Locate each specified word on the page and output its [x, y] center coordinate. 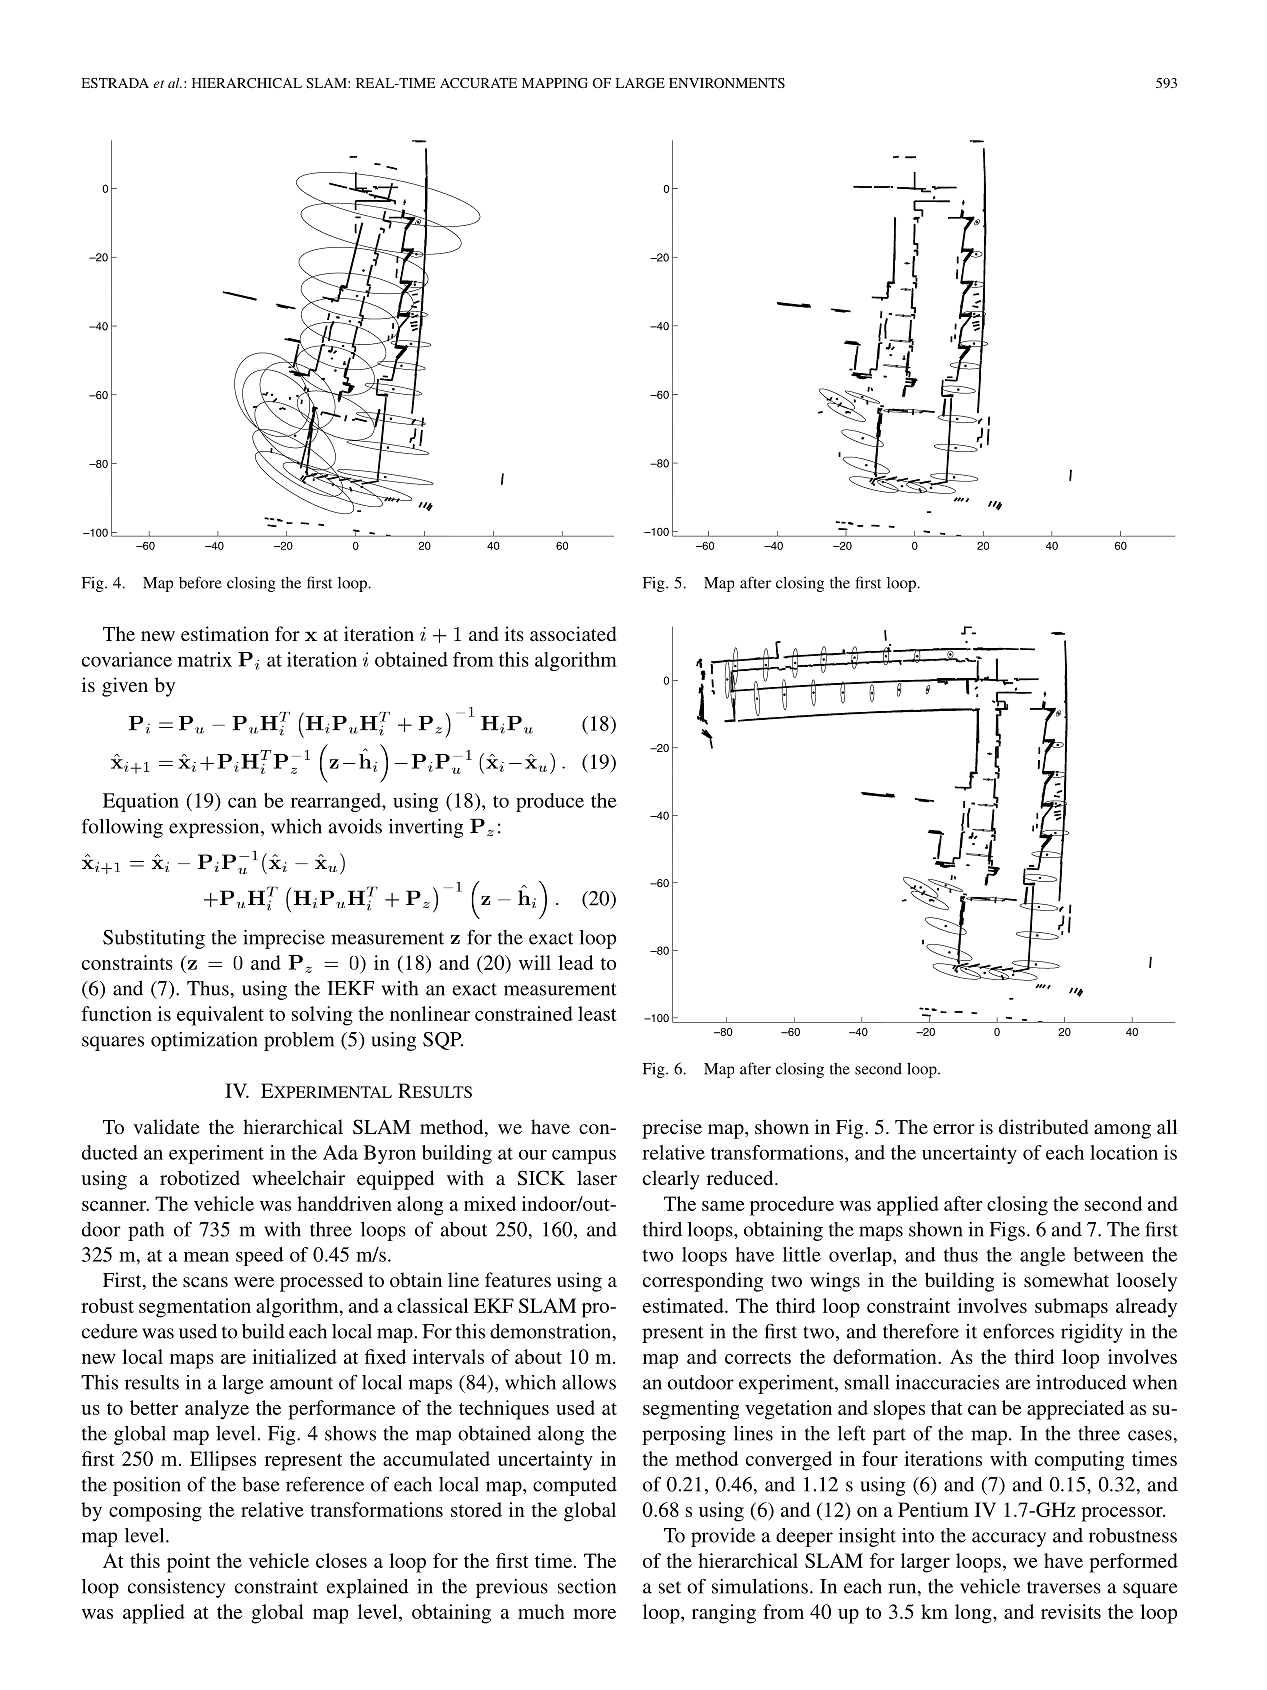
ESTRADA [115, 83]
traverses [1064, 1587]
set [670, 1587]
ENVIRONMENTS [727, 83]
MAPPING [555, 83]
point [188, 1563]
